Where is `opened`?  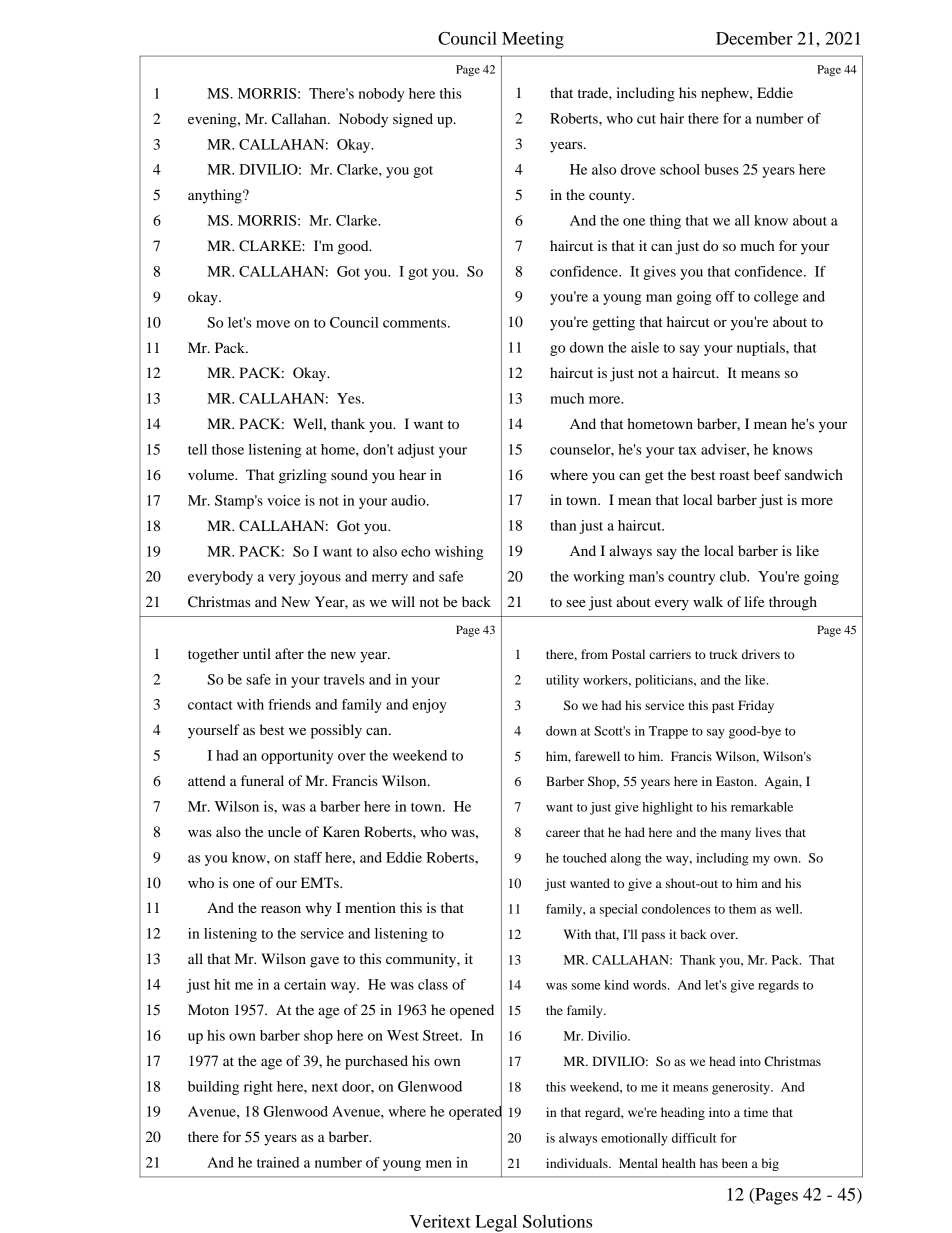 opened is located at coordinates (472, 1011).
